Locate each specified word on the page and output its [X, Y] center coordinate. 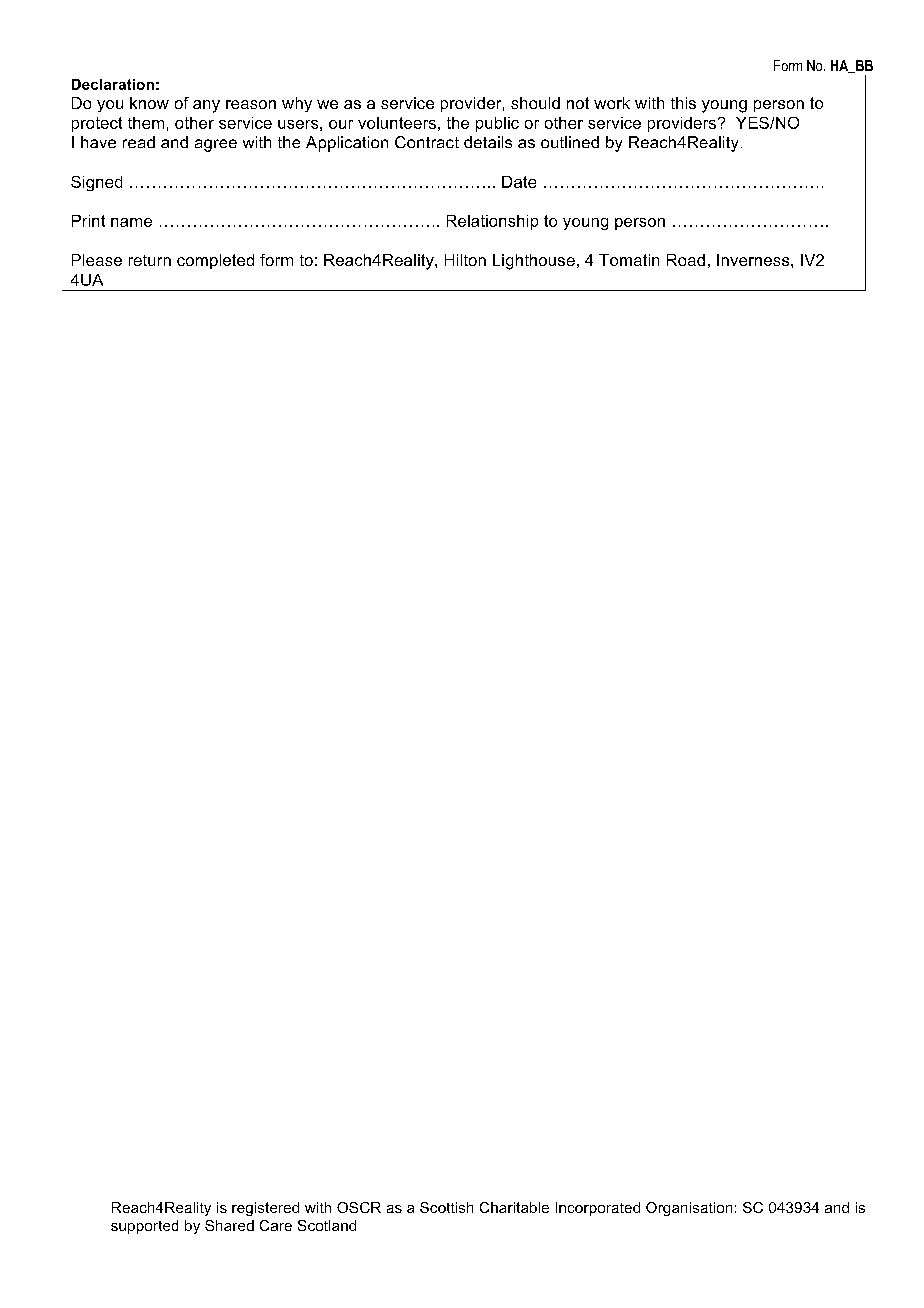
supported [144, 1227]
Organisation [689, 1209]
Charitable [514, 1207]
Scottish [446, 1207]
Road [686, 260]
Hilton [465, 260]
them [146, 123]
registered [265, 1209]
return [150, 260]
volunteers [397, 123]
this [683, 103]
